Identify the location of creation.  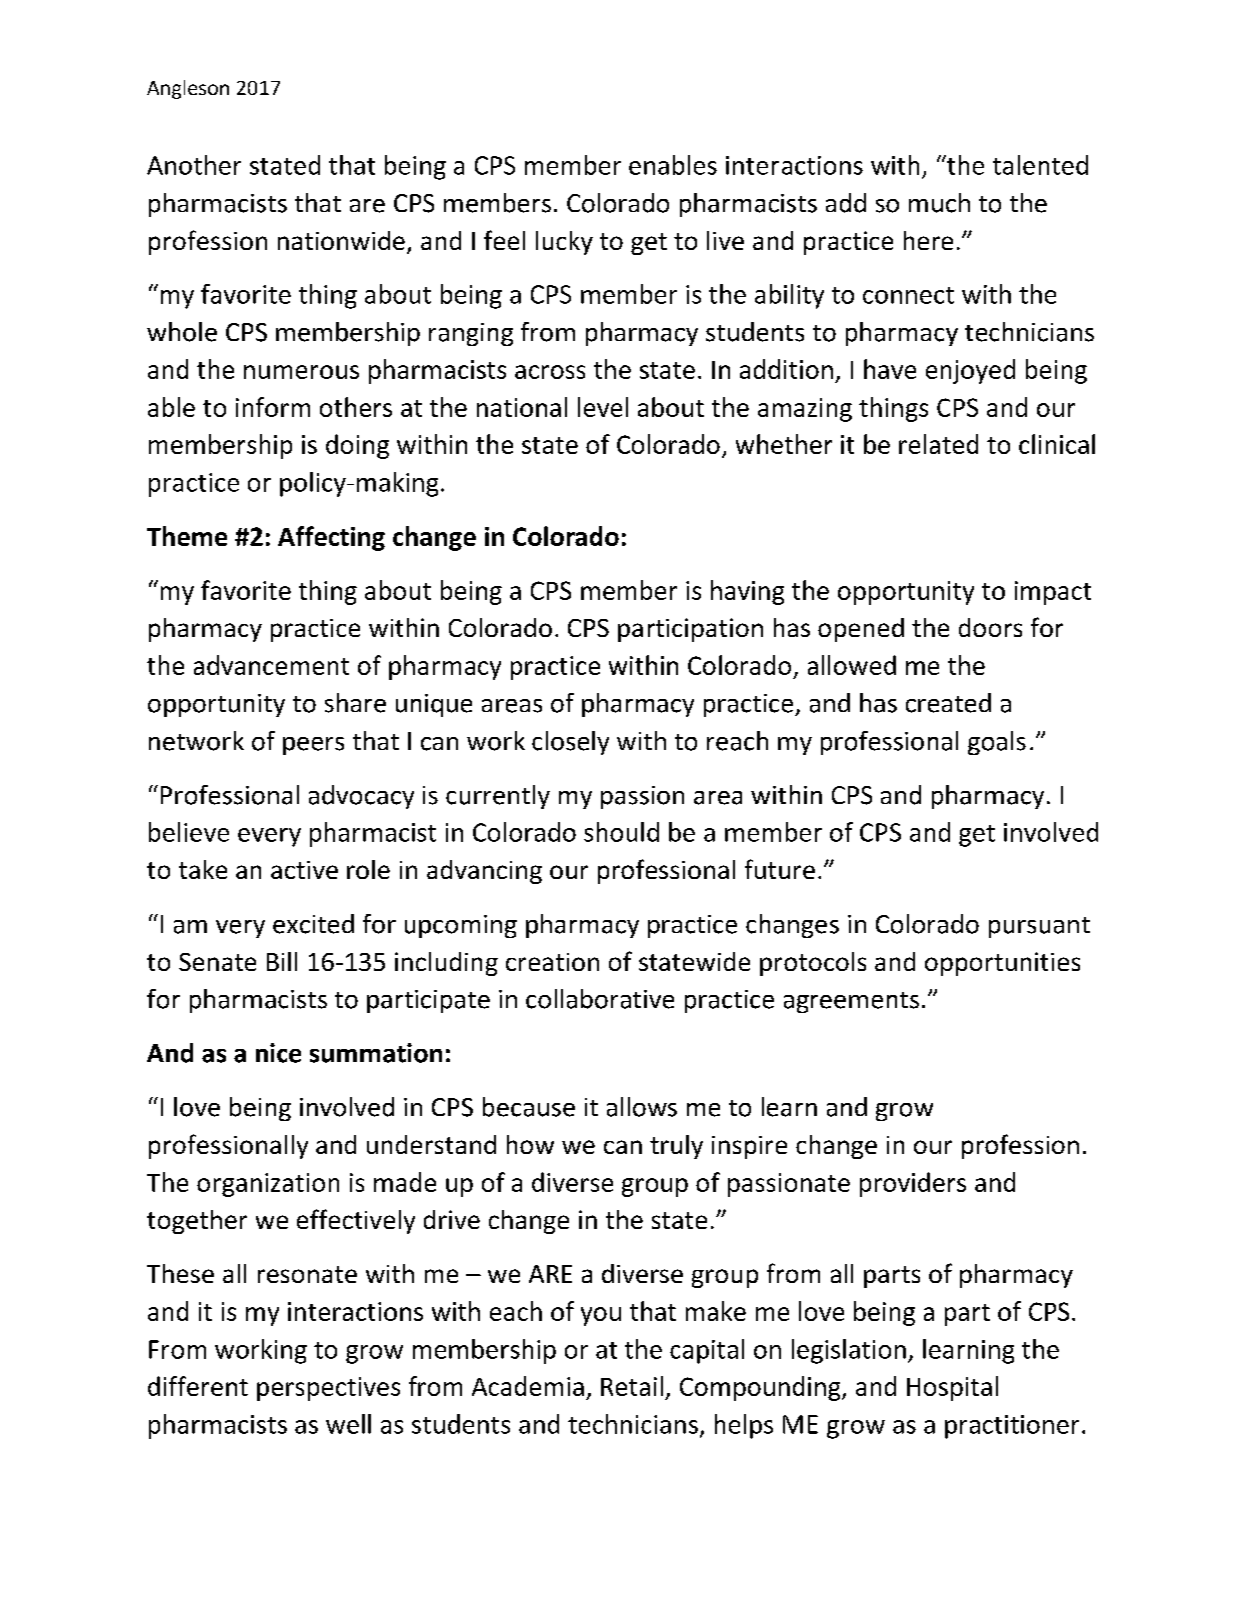
(552, 962).
